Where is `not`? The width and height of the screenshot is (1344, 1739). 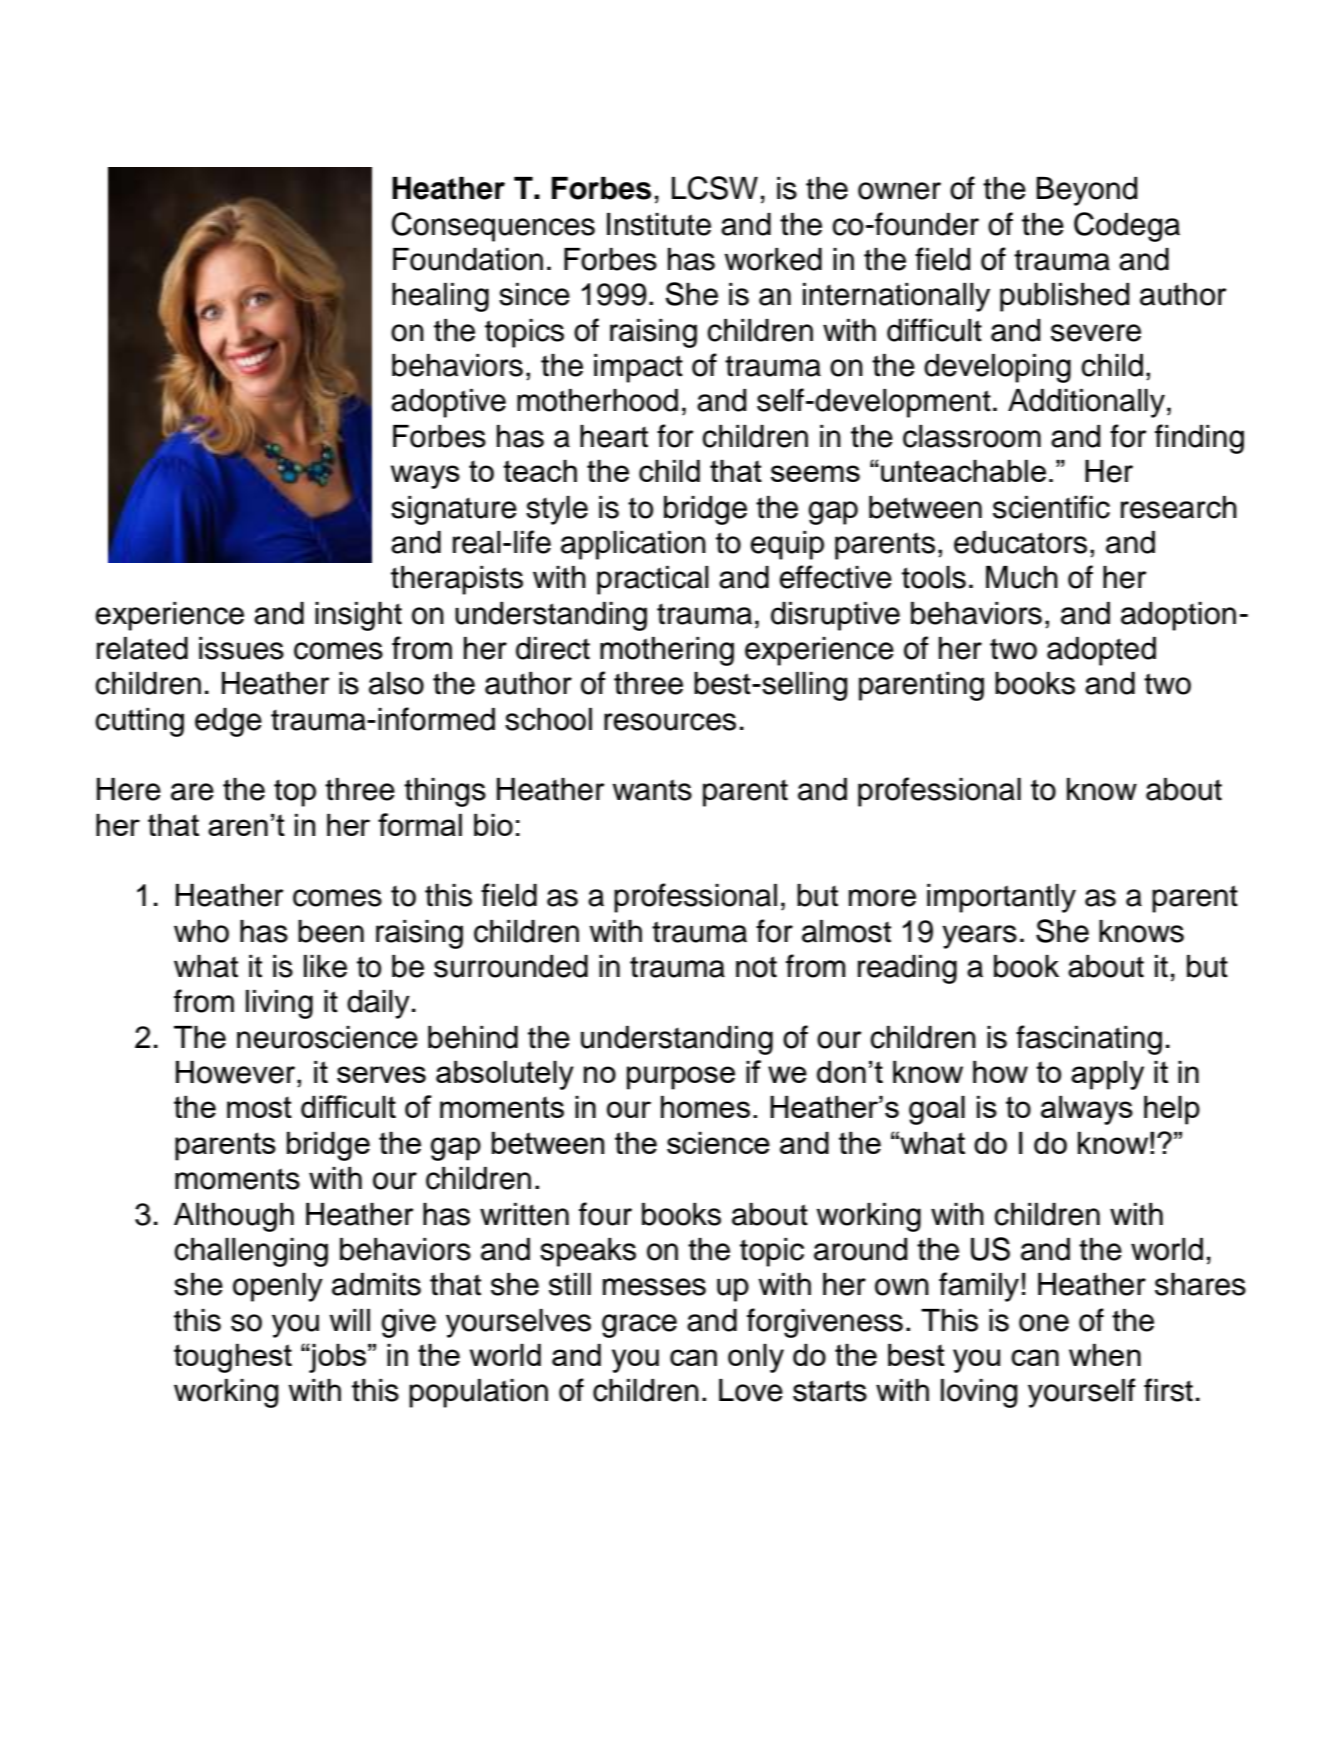 not is located at coordinates (756, 967).
